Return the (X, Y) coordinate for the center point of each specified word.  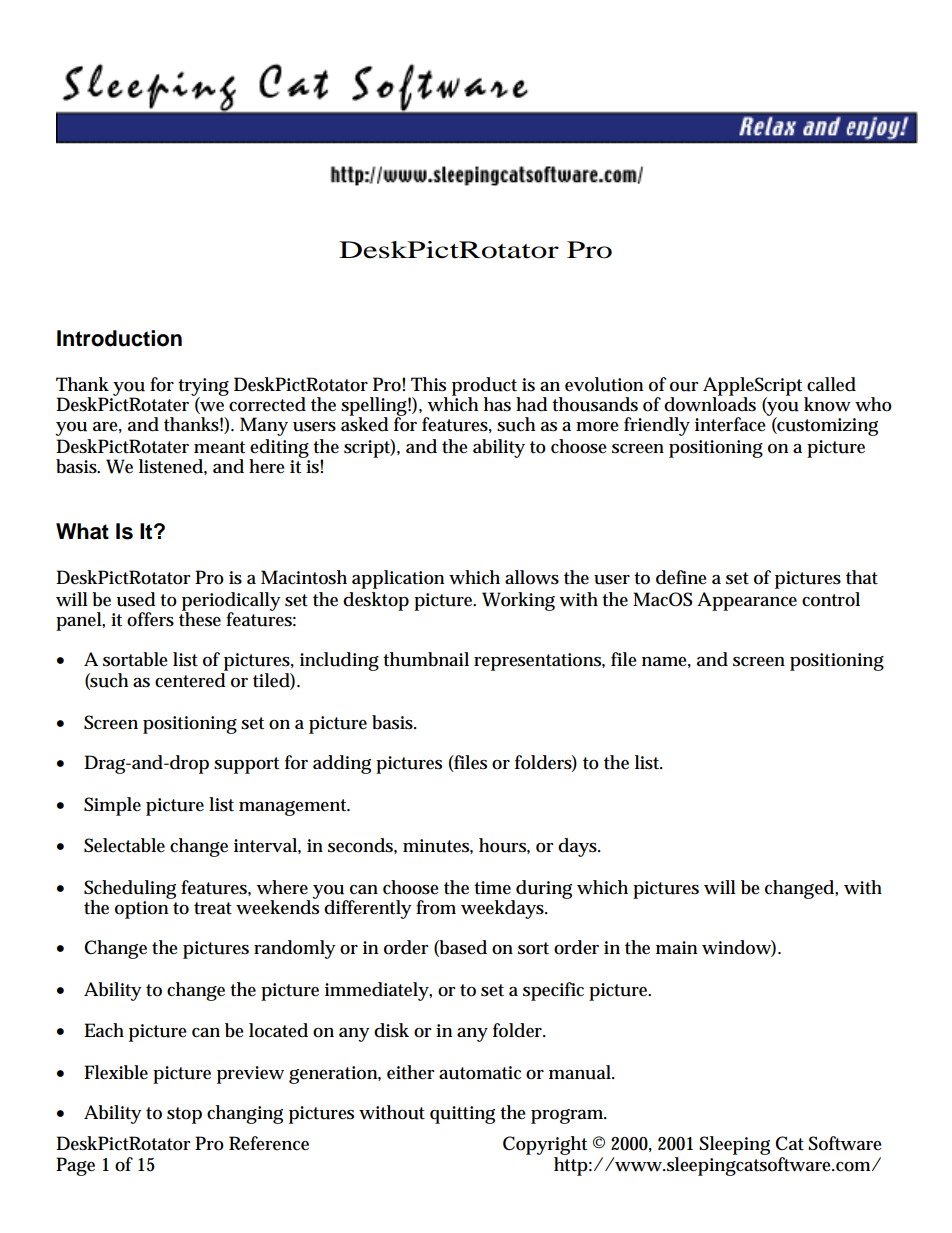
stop (184, 1115)
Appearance (747, 601)
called (831, 384)
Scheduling (130, 890)
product (486, 387)
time (492, 888)
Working (518, 601)
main (676, 947)
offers (150, 619)
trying (203, 388)
